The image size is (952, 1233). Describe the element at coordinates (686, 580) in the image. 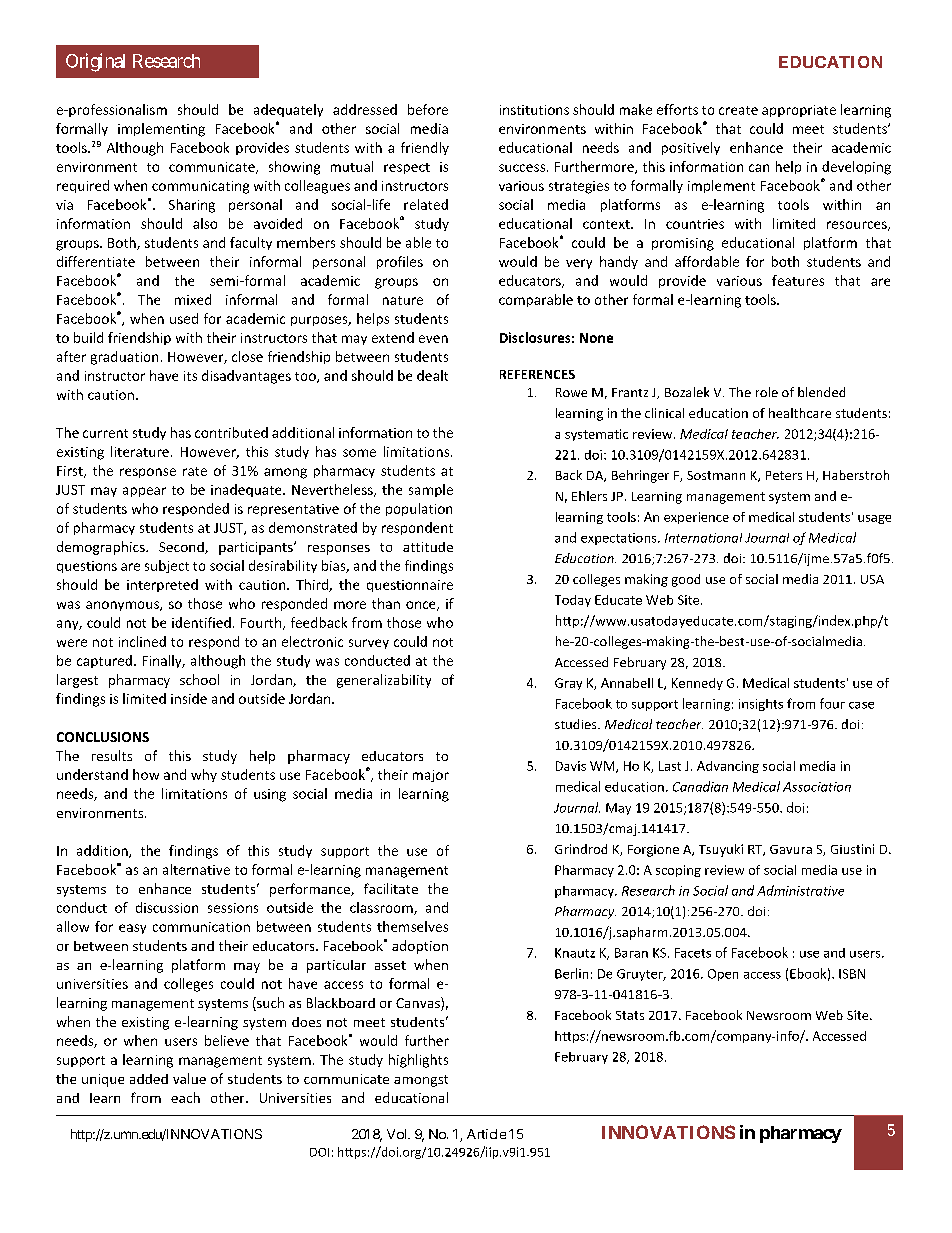

I see `good` at that location.
